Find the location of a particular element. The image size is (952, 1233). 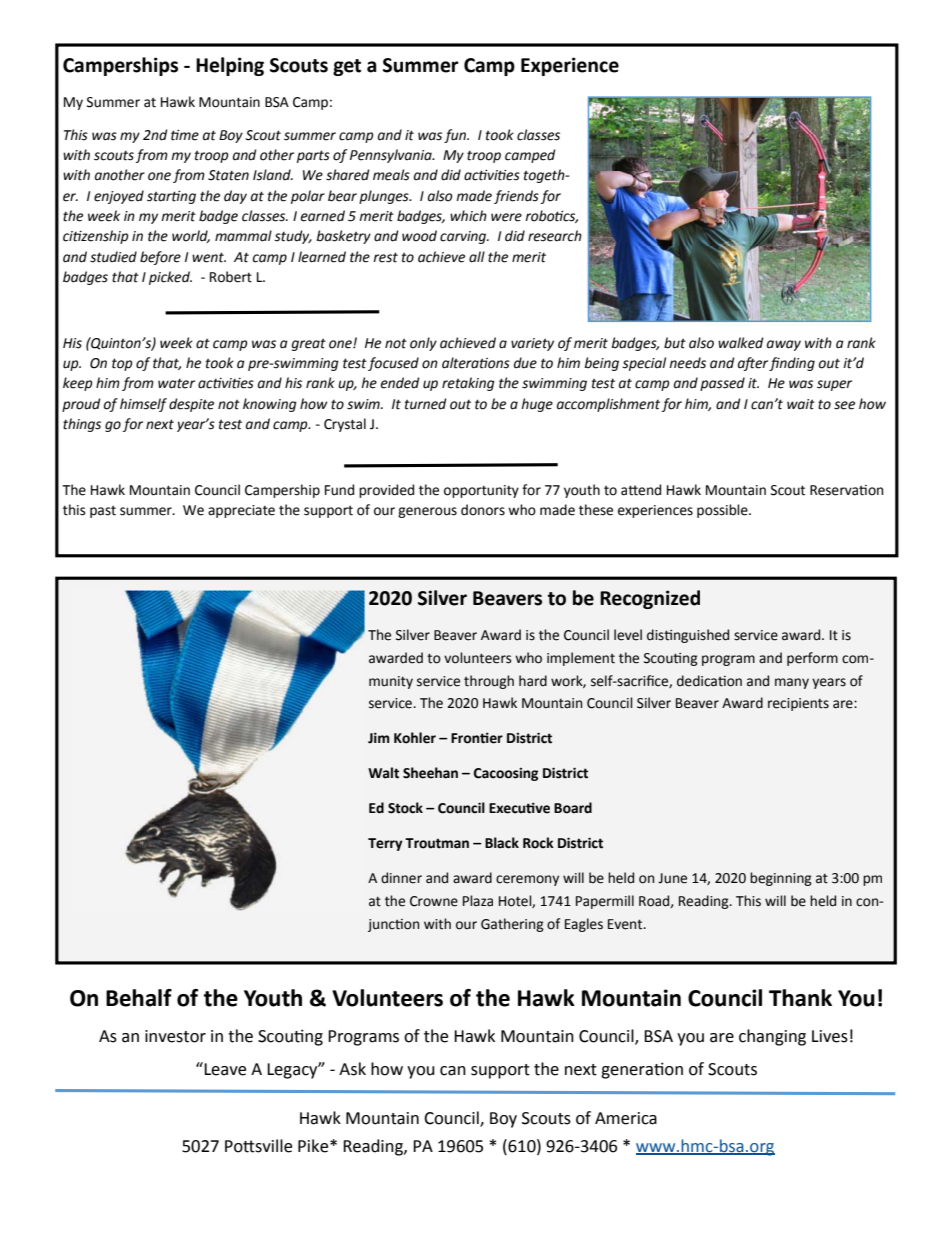

Black is located at coordinates (502, 843).
